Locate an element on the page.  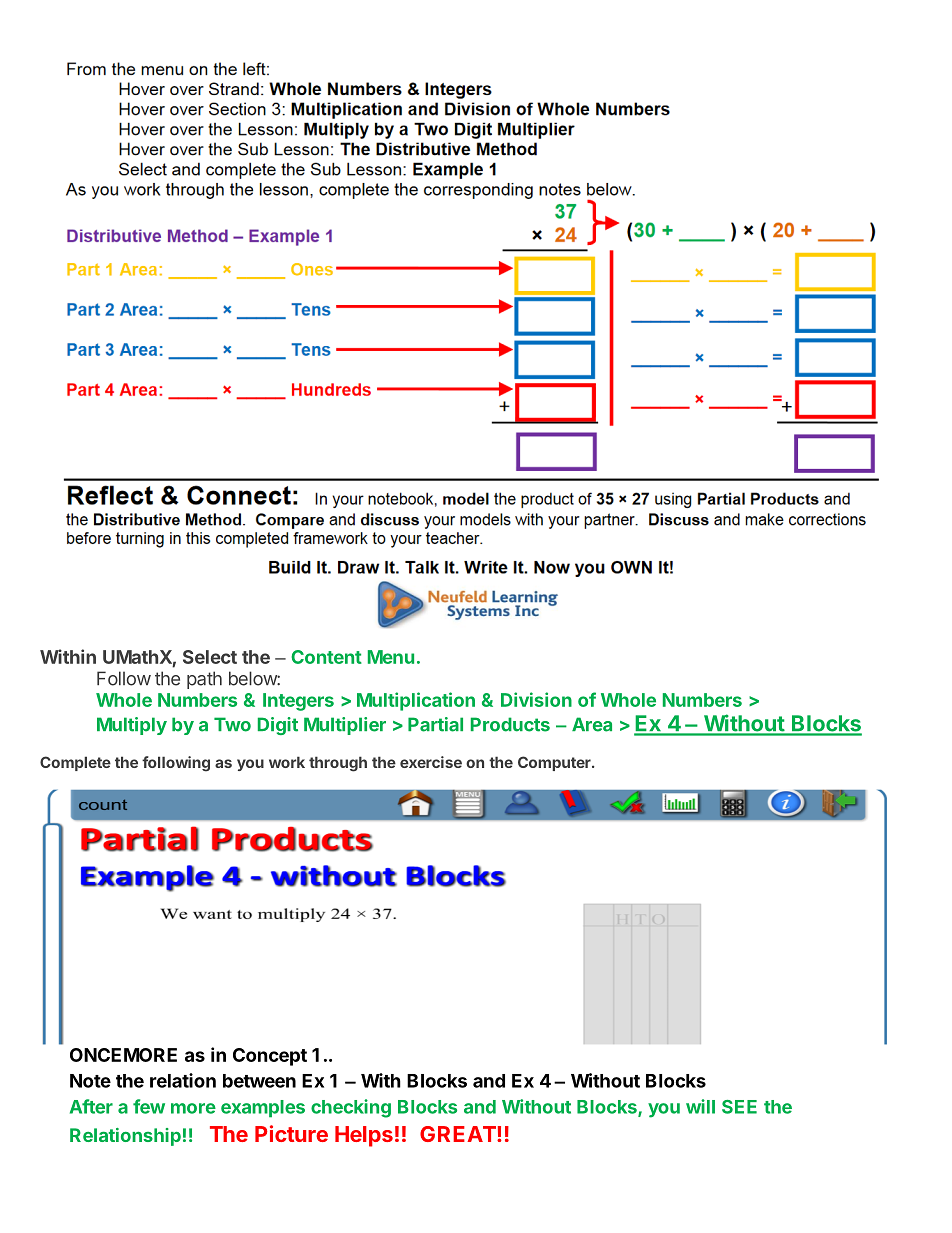
Area is located at coordinates (592, 724).
